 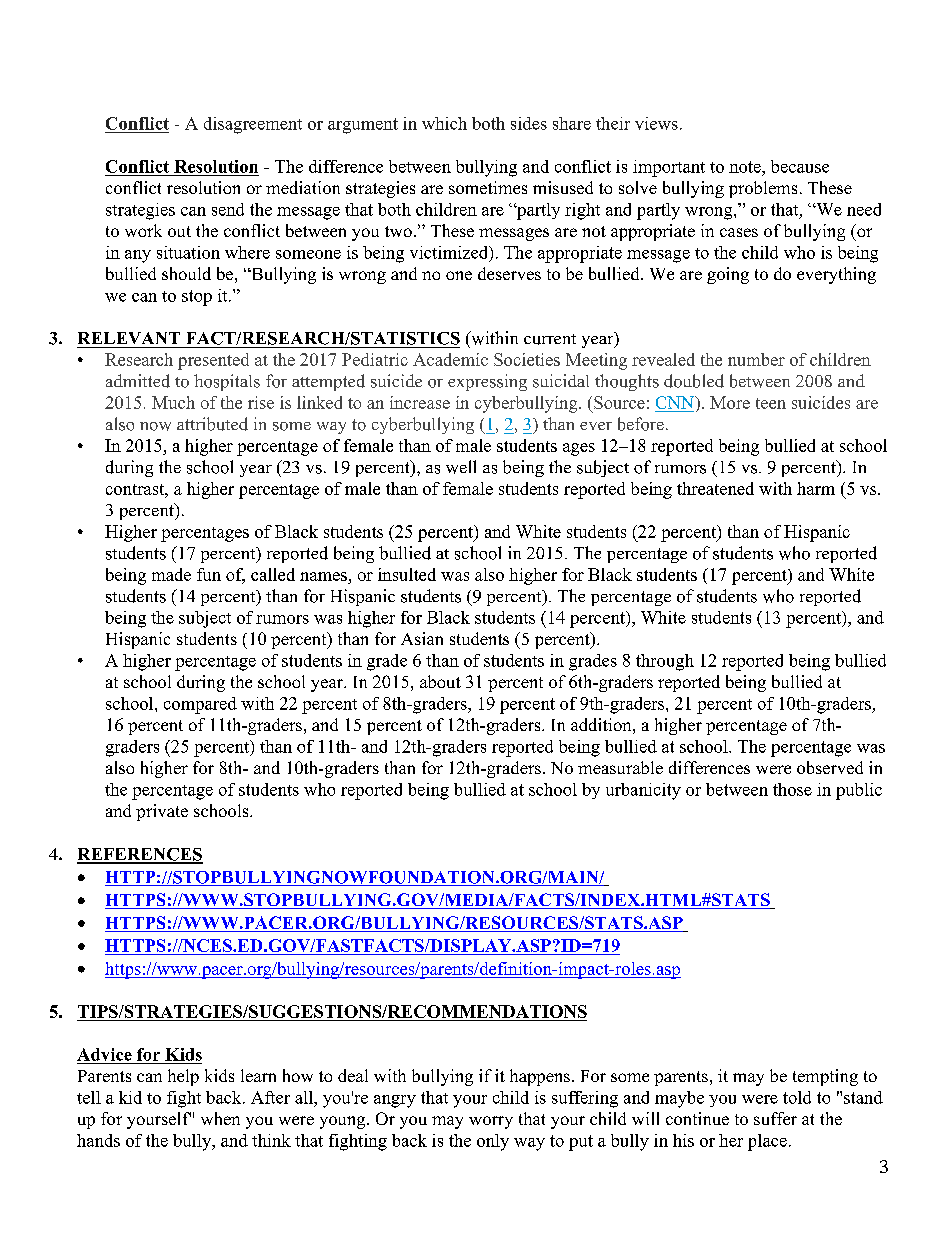 I want to click on note, so click(x=746, y=167).
